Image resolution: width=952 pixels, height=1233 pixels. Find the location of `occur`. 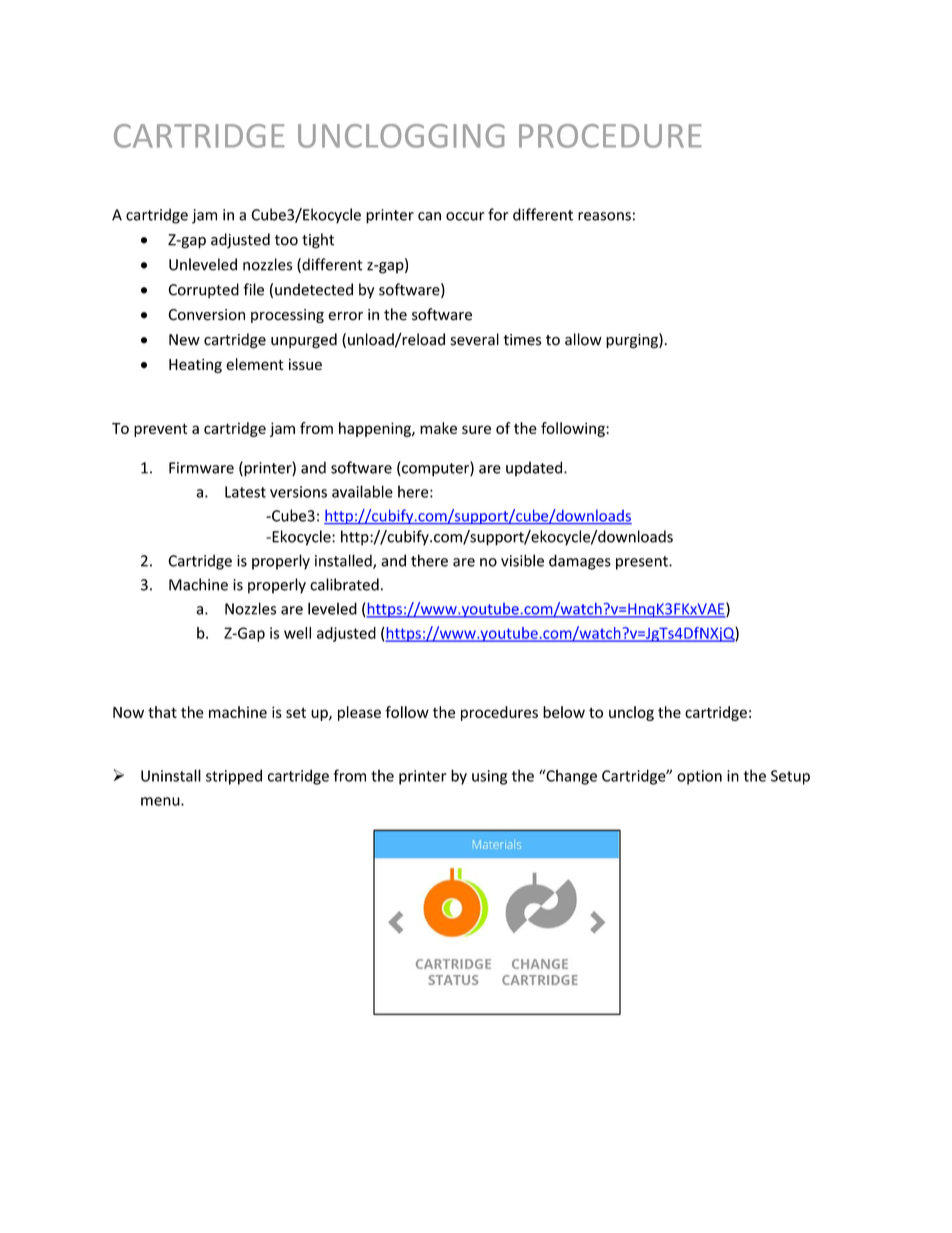

occur is located at coordinates (465, 216).
